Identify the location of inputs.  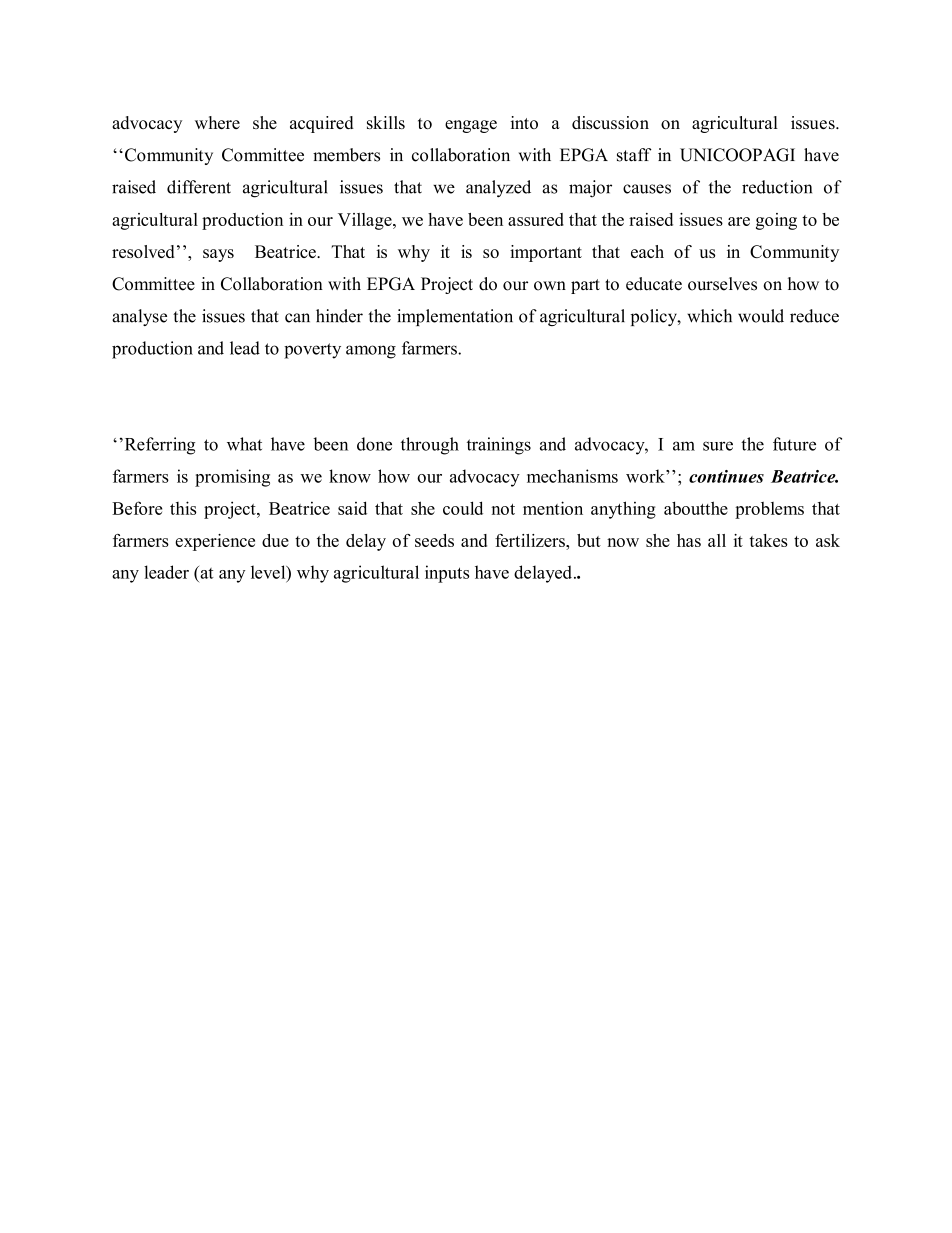
(447, 574).
